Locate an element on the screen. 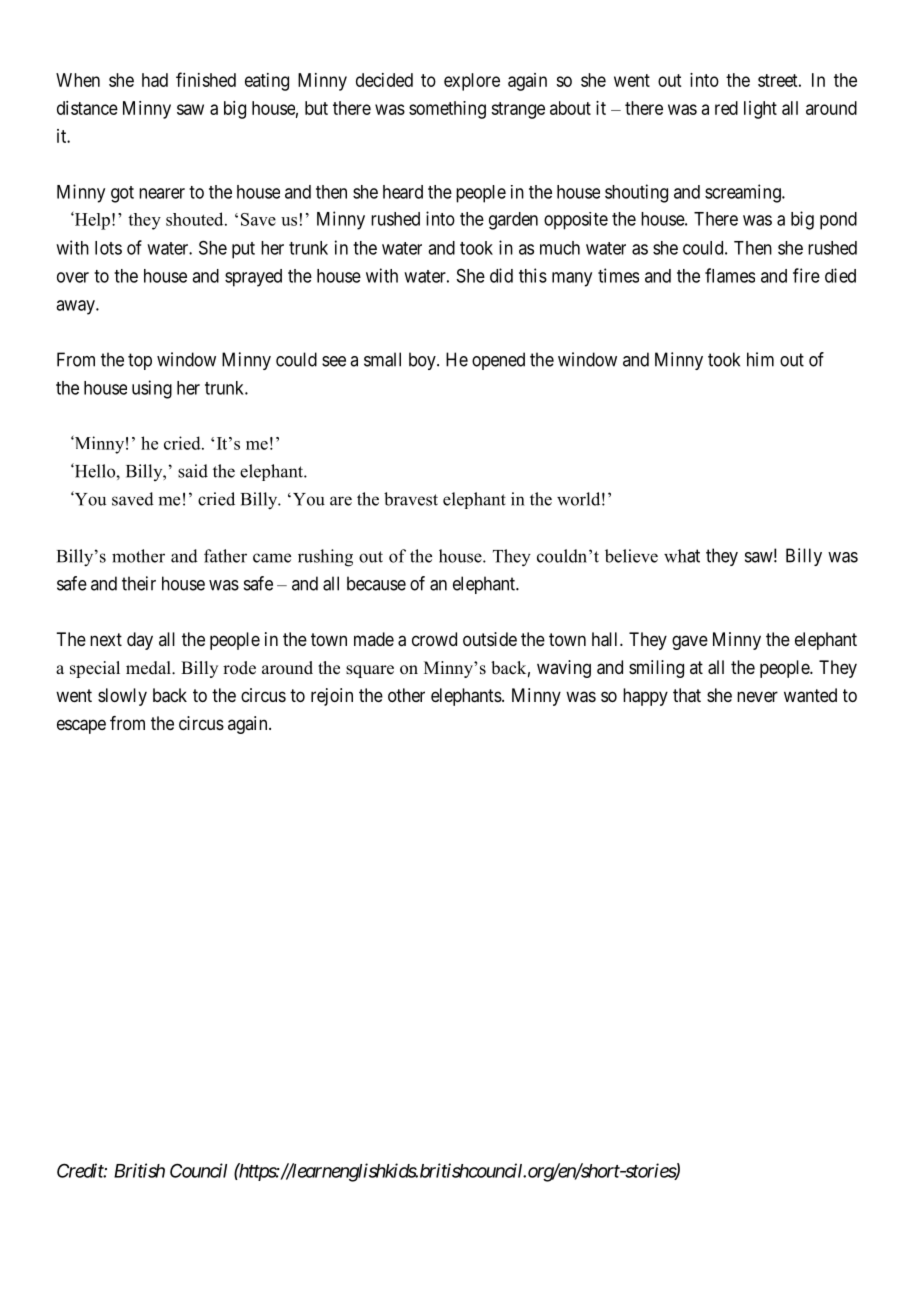 This screenshot has width=924, height=1308. something is located at coordinates (447, 110).
